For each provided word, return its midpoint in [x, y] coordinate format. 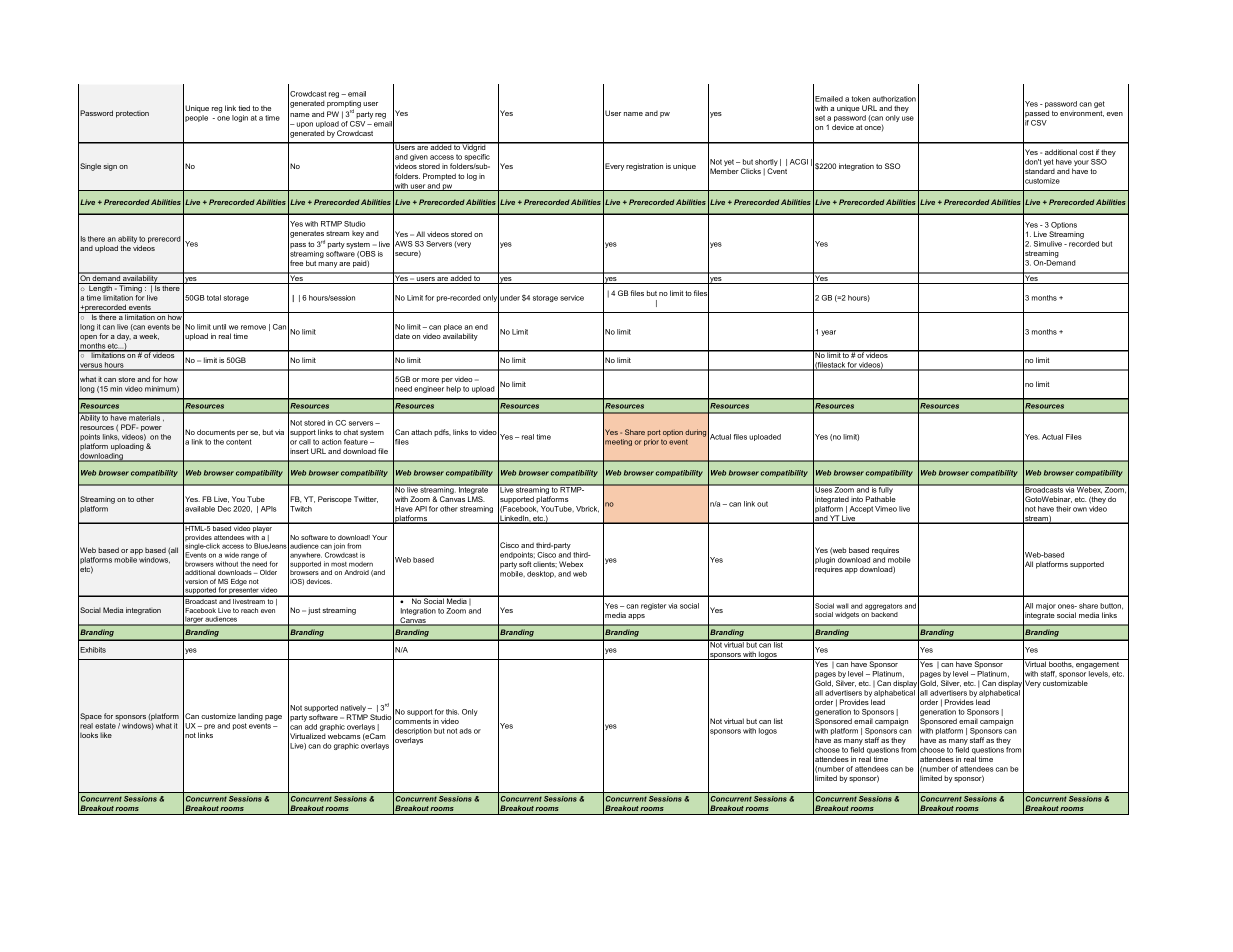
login [240, 118]
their [1063, 509]
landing [250, 717]
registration [644, 167]
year [828, 333]
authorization [894, 99]
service [572, 298]
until [219, 327]
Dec [224, 509]
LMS [476, 499]
